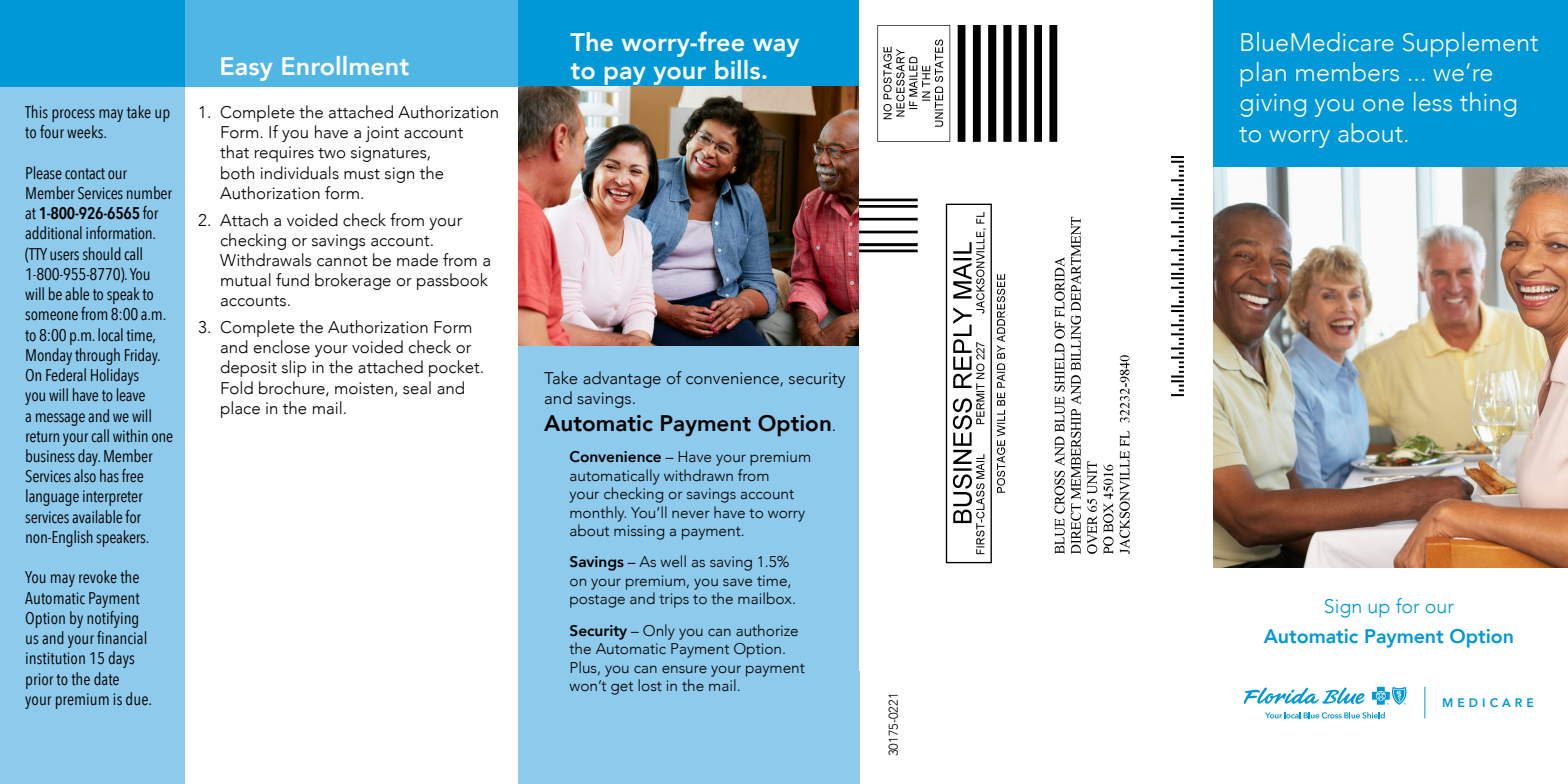 The height and width of the document is (784, 1568). Describe the element at coordinates (1263, 74) in the document. I see `plan` at that location.
